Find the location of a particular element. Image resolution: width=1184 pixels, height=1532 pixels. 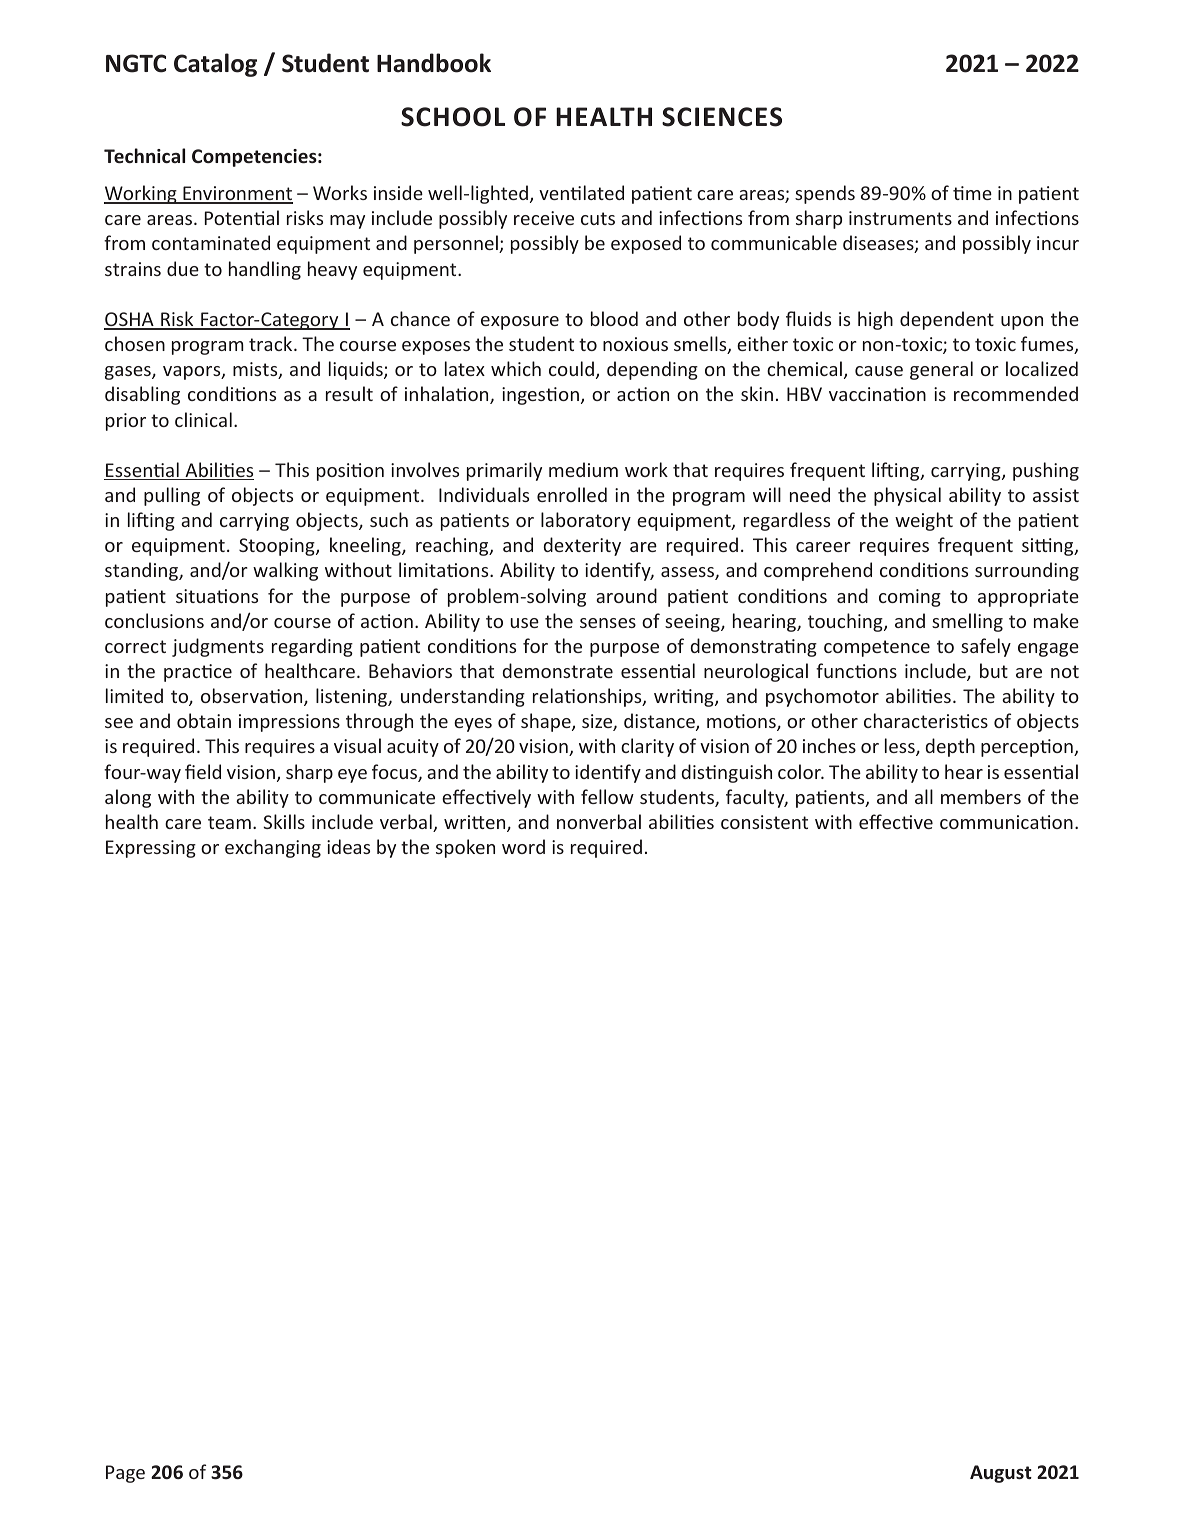

Page is located at coordinates (125, 1474).
